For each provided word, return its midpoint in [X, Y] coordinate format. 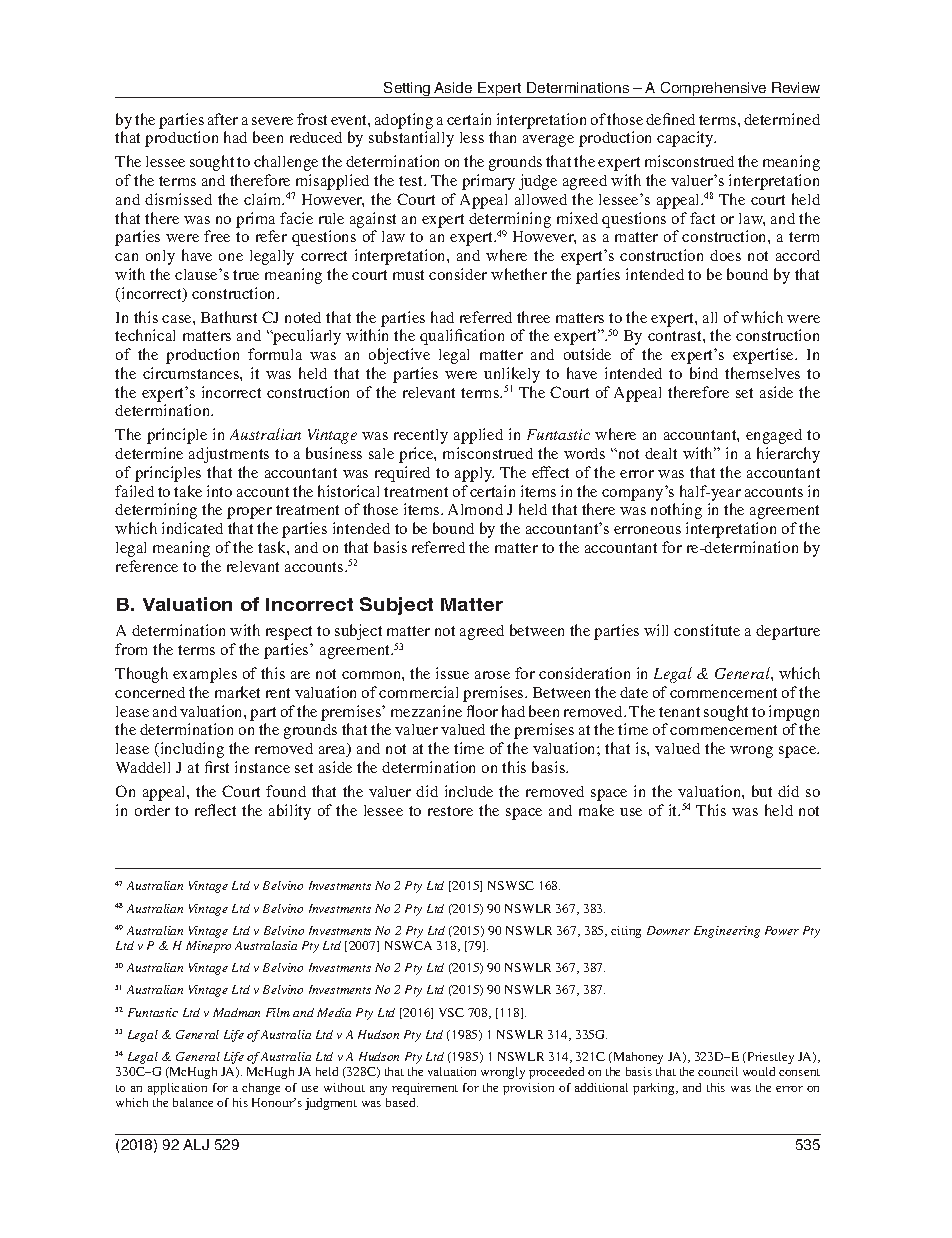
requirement [425, 1089]
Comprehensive [714, 90]
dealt [661, 453]
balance [193, 1102]
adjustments [229, 455]
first [217, 767]
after [223, 119]
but [762, 791]
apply [474, 474]
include [469, 791]
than [502, 137]
